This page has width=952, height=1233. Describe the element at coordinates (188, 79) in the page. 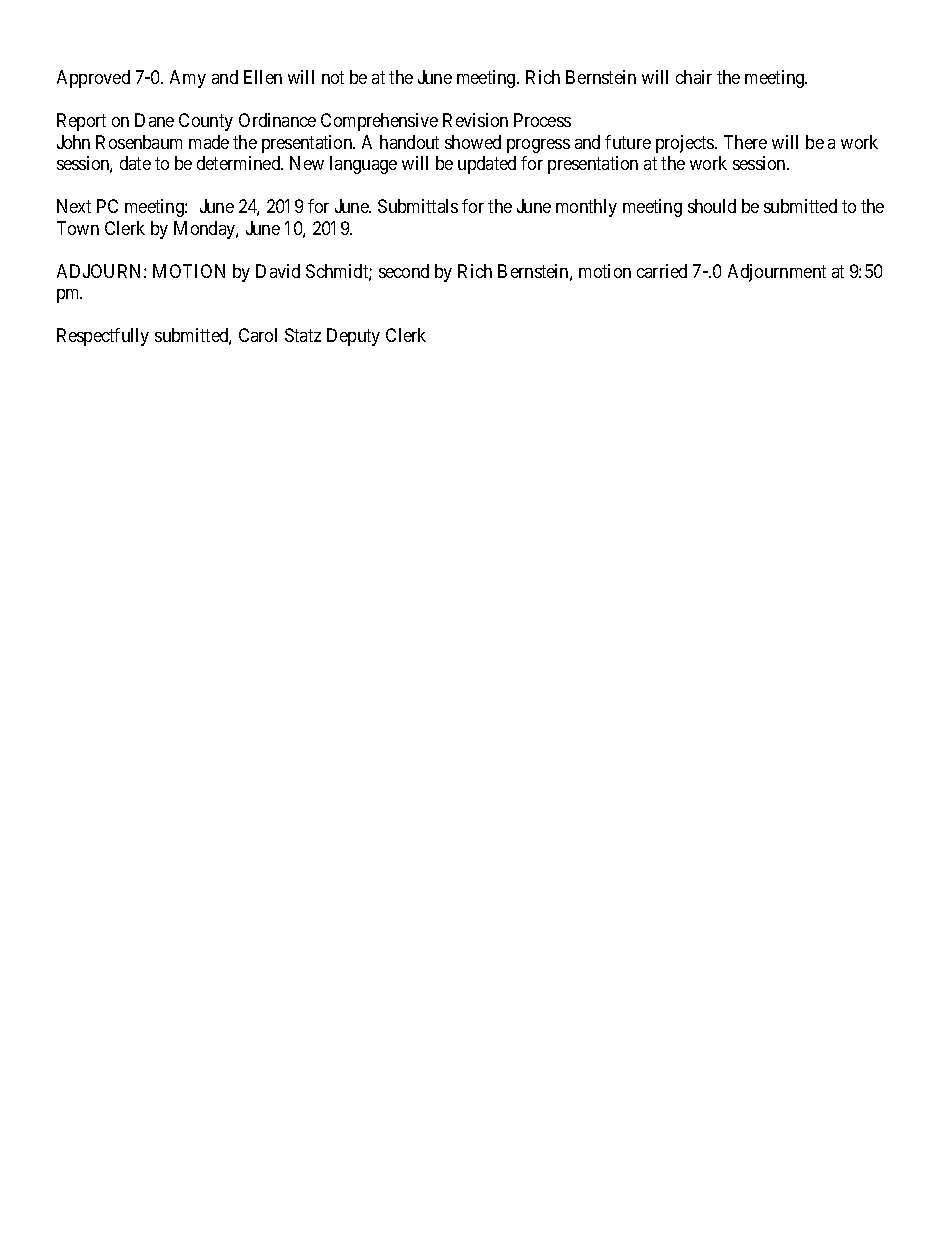

I see `Amy` at that location.
